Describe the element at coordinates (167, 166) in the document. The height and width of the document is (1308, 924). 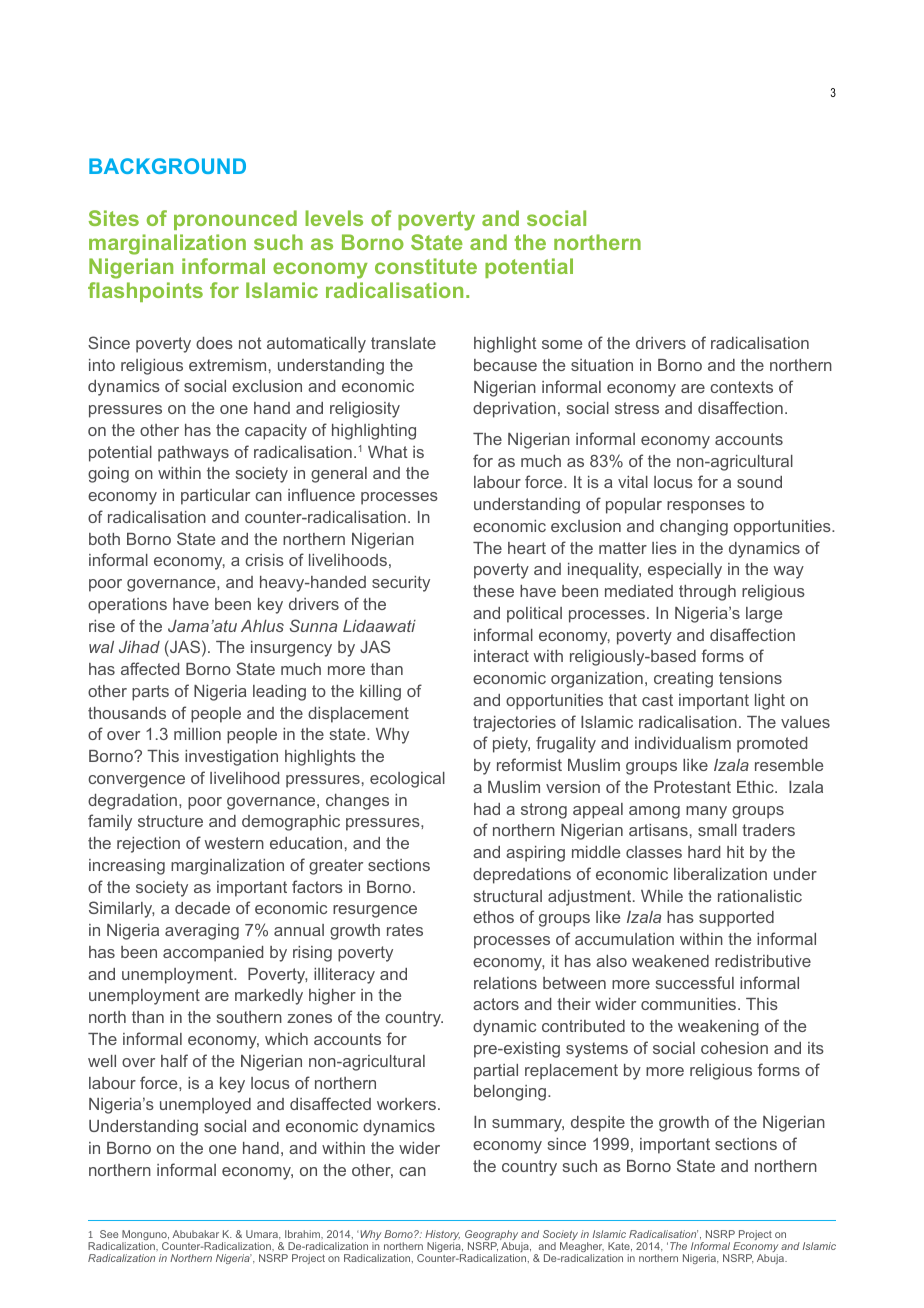
I see `BACKGROUND` at that location.
